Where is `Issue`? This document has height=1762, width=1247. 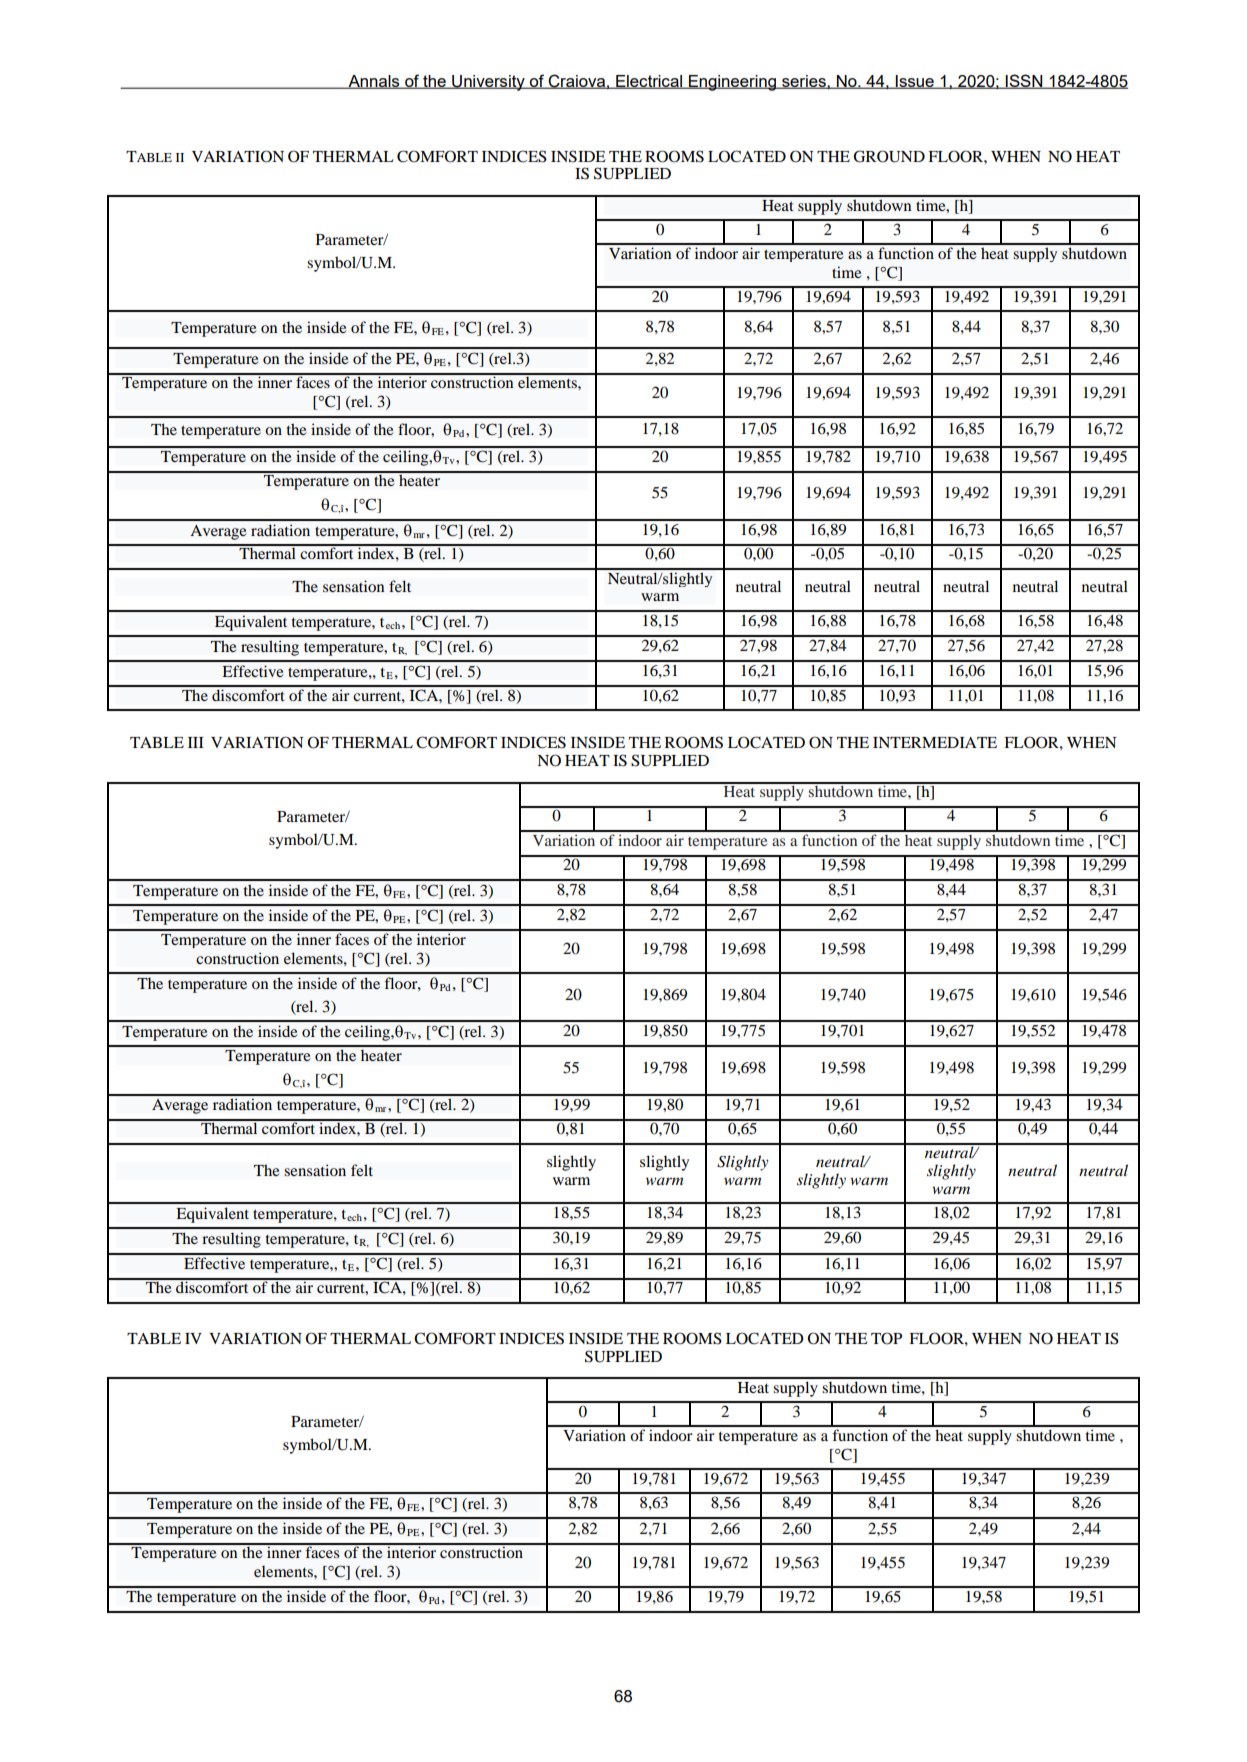
Issue is located at coordinates (915, 82).
